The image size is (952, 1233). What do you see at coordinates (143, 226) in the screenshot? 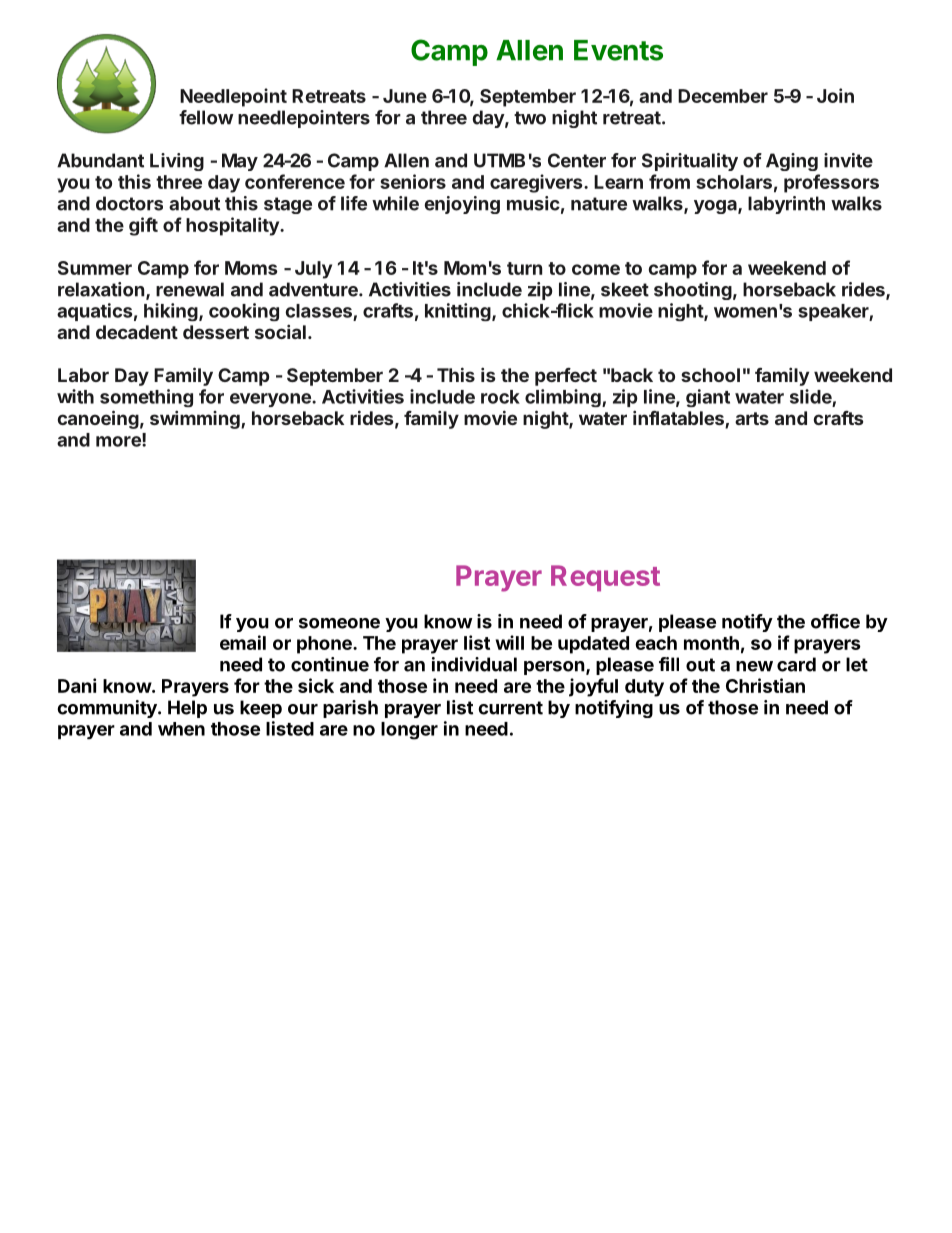
I see `gift` at bounding box center [143, 226].
